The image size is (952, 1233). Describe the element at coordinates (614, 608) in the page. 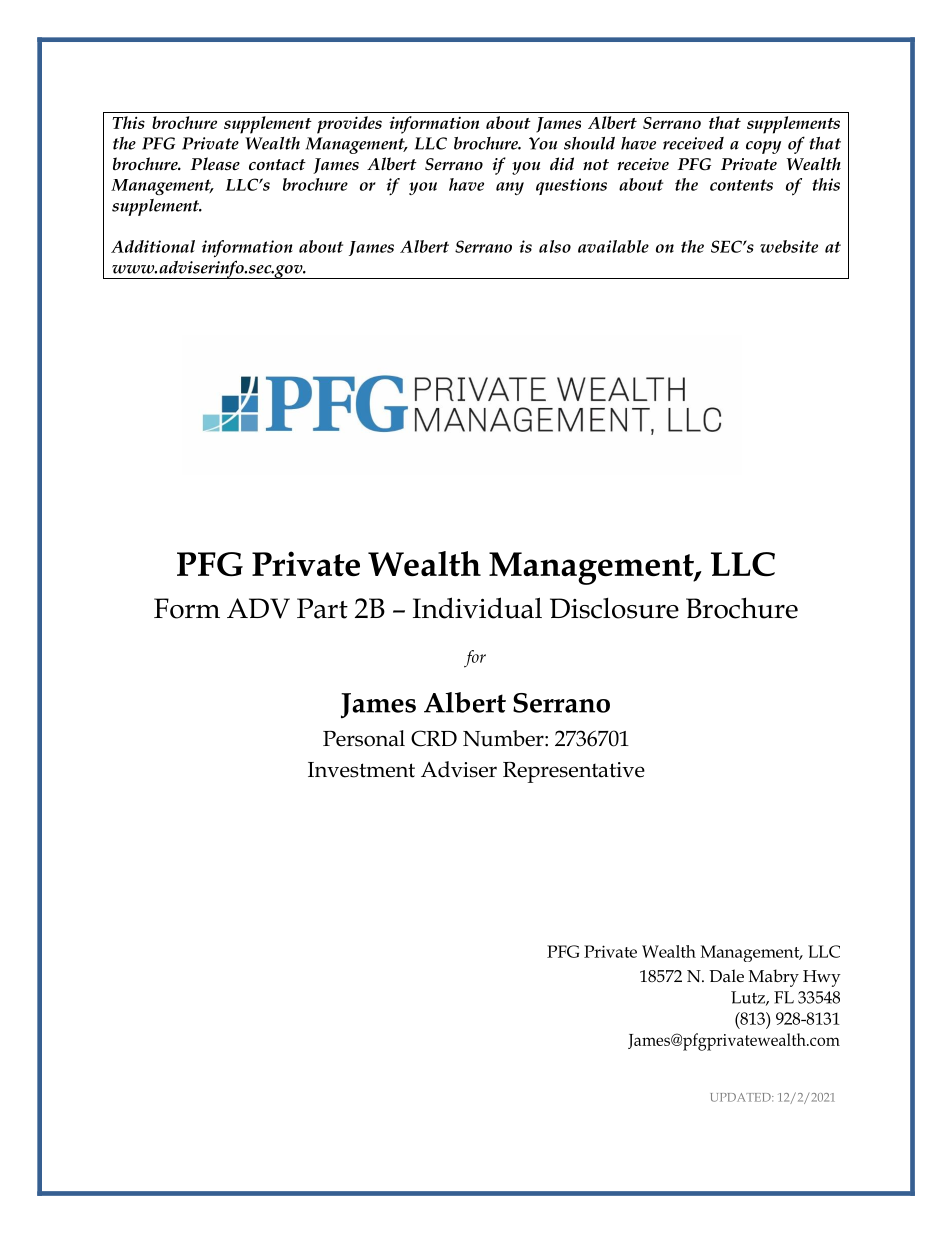

I see `Disclosure` at that location.
